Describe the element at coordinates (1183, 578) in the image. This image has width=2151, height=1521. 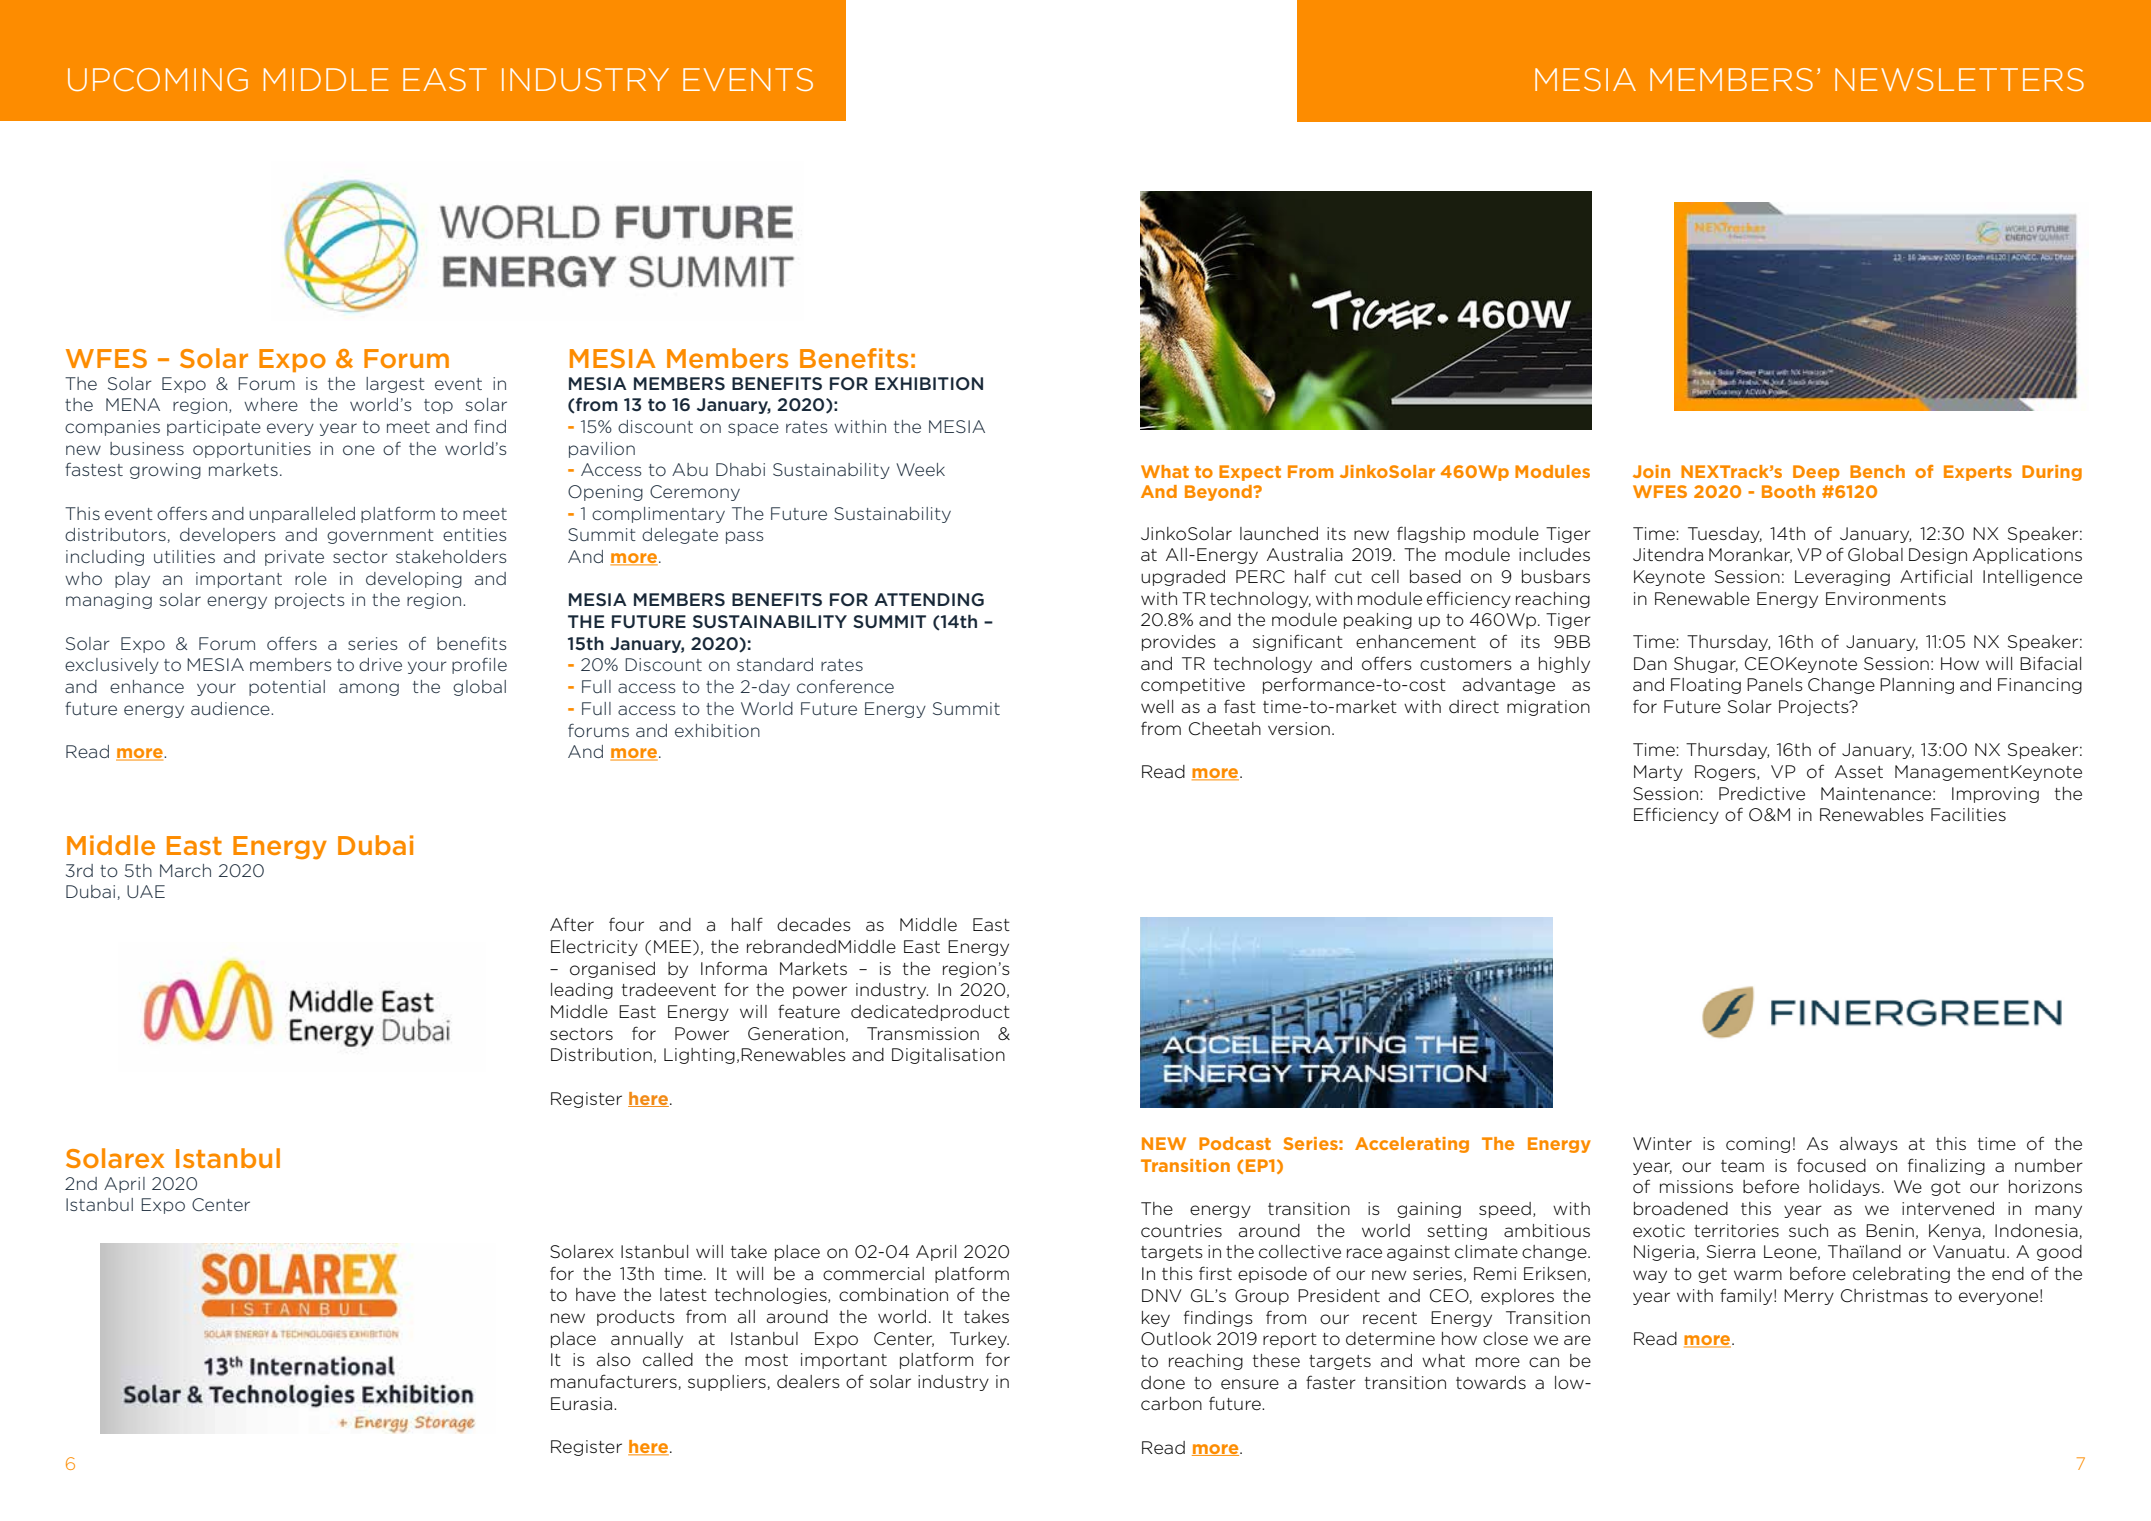
I see `upgraded` at that location.
